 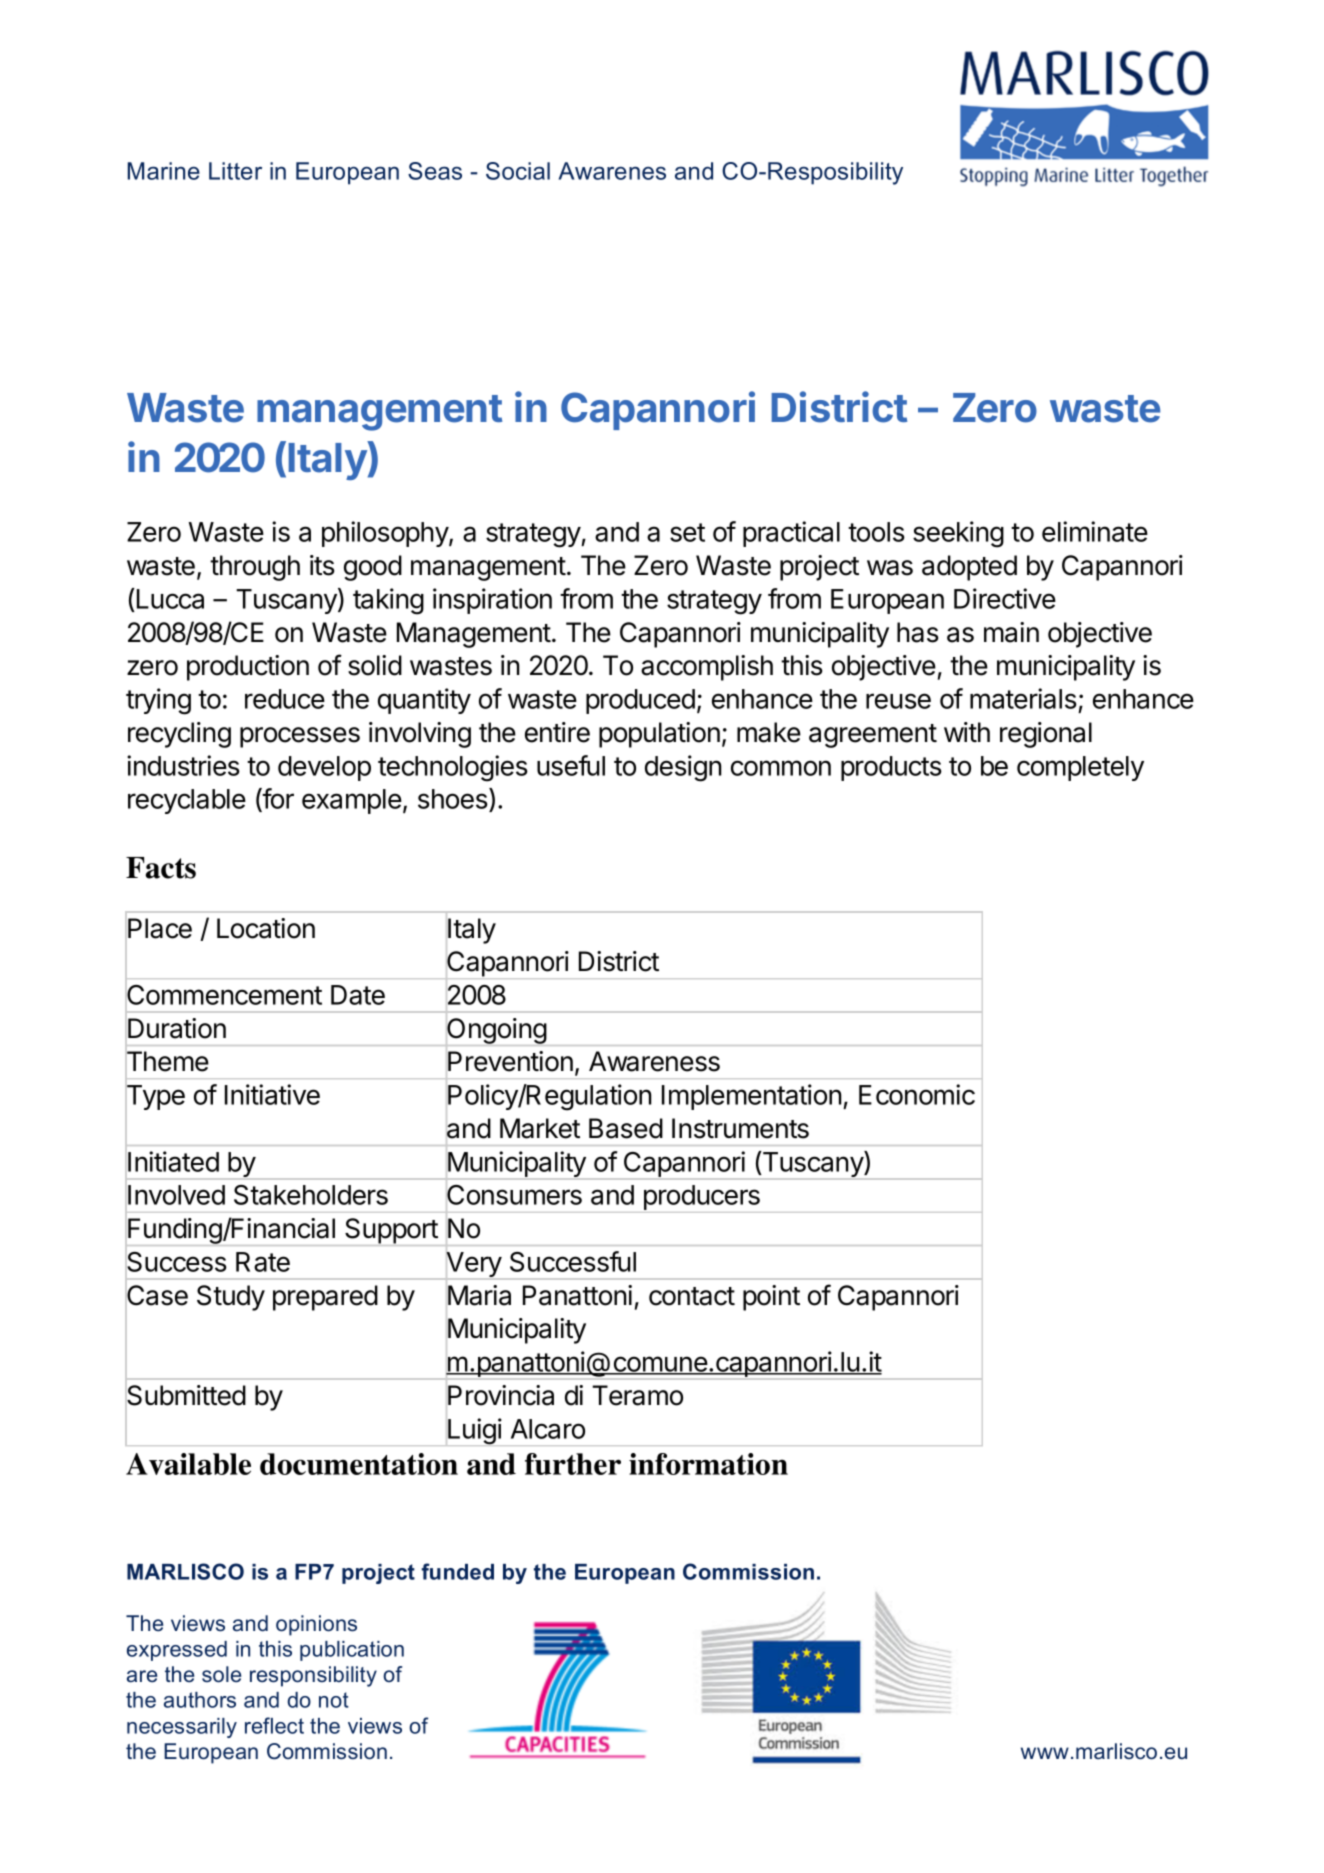 I want to click on produced, so click(x=640, y=701).
